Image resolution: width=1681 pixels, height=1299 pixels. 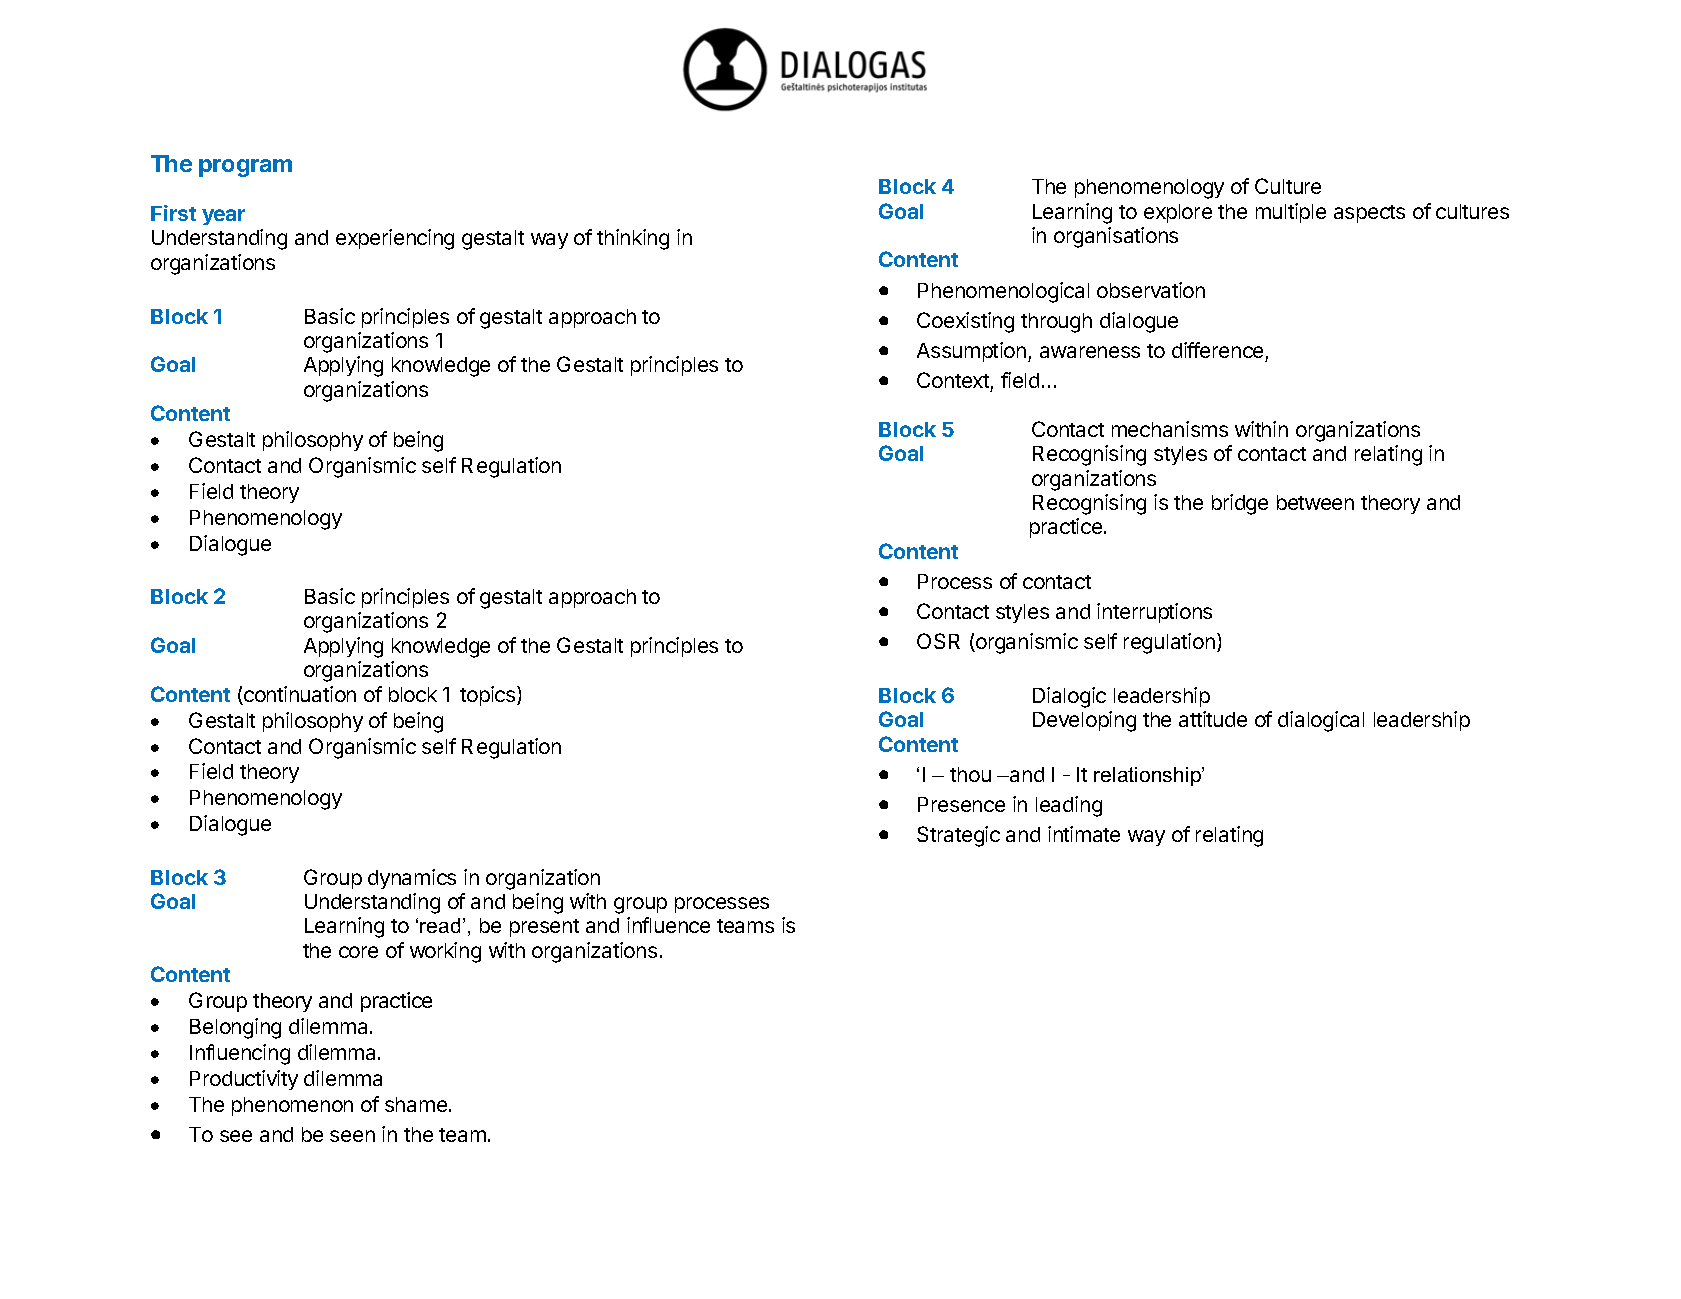 What do you see at coordinates (245, 168) in the image?
I see `program` at bounding box center [245, 168].
